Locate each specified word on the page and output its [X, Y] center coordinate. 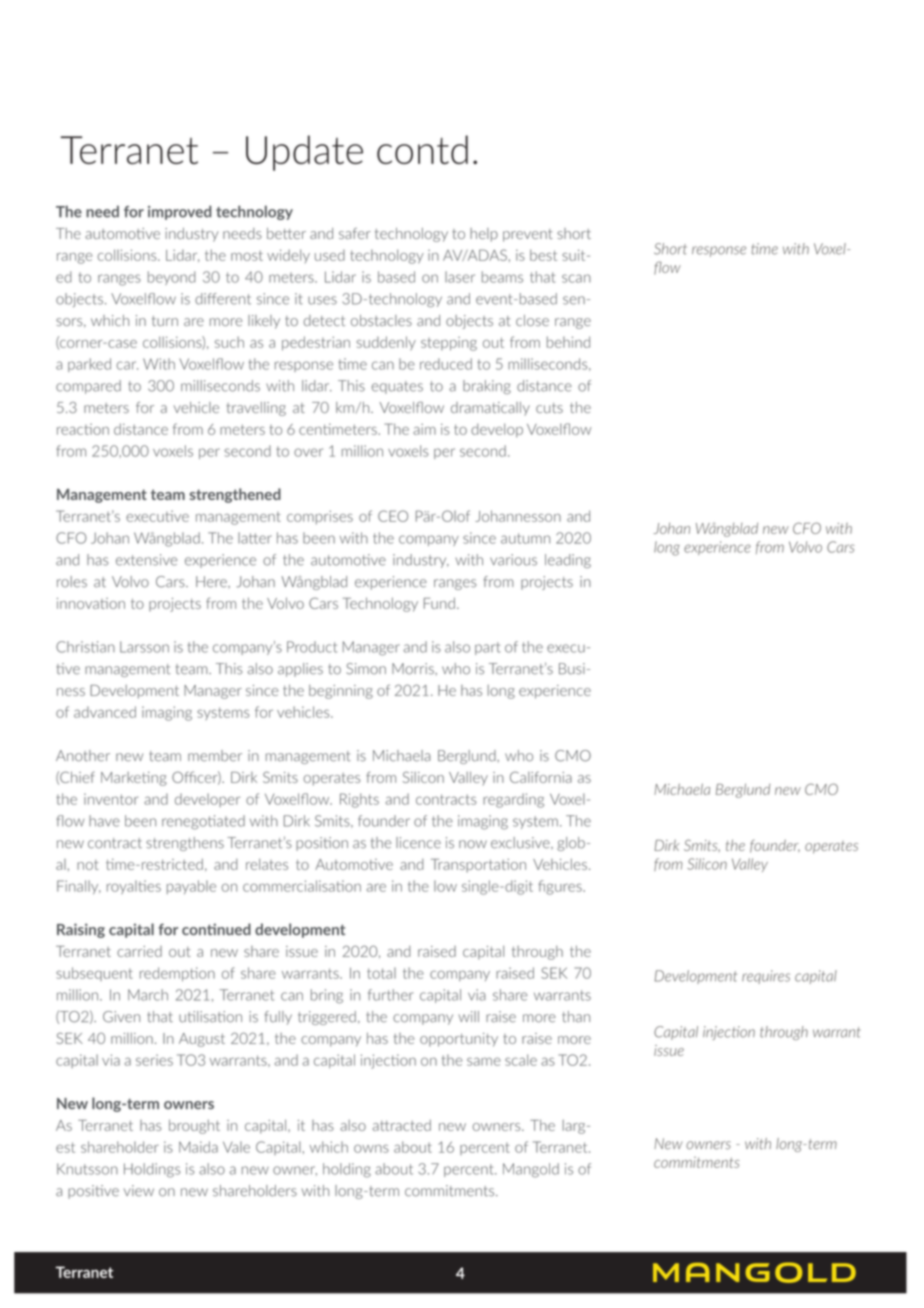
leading [568, 561]
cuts [549, 408]
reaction [83, 429]
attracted [402, 1125]
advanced [105, 712]
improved [179, 212]
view [139, 1191]
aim [424, 429]
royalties [134, 887]
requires [766, 977]
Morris [414, 669]
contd [422, 149]
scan [576, 278]
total [381, 973]
